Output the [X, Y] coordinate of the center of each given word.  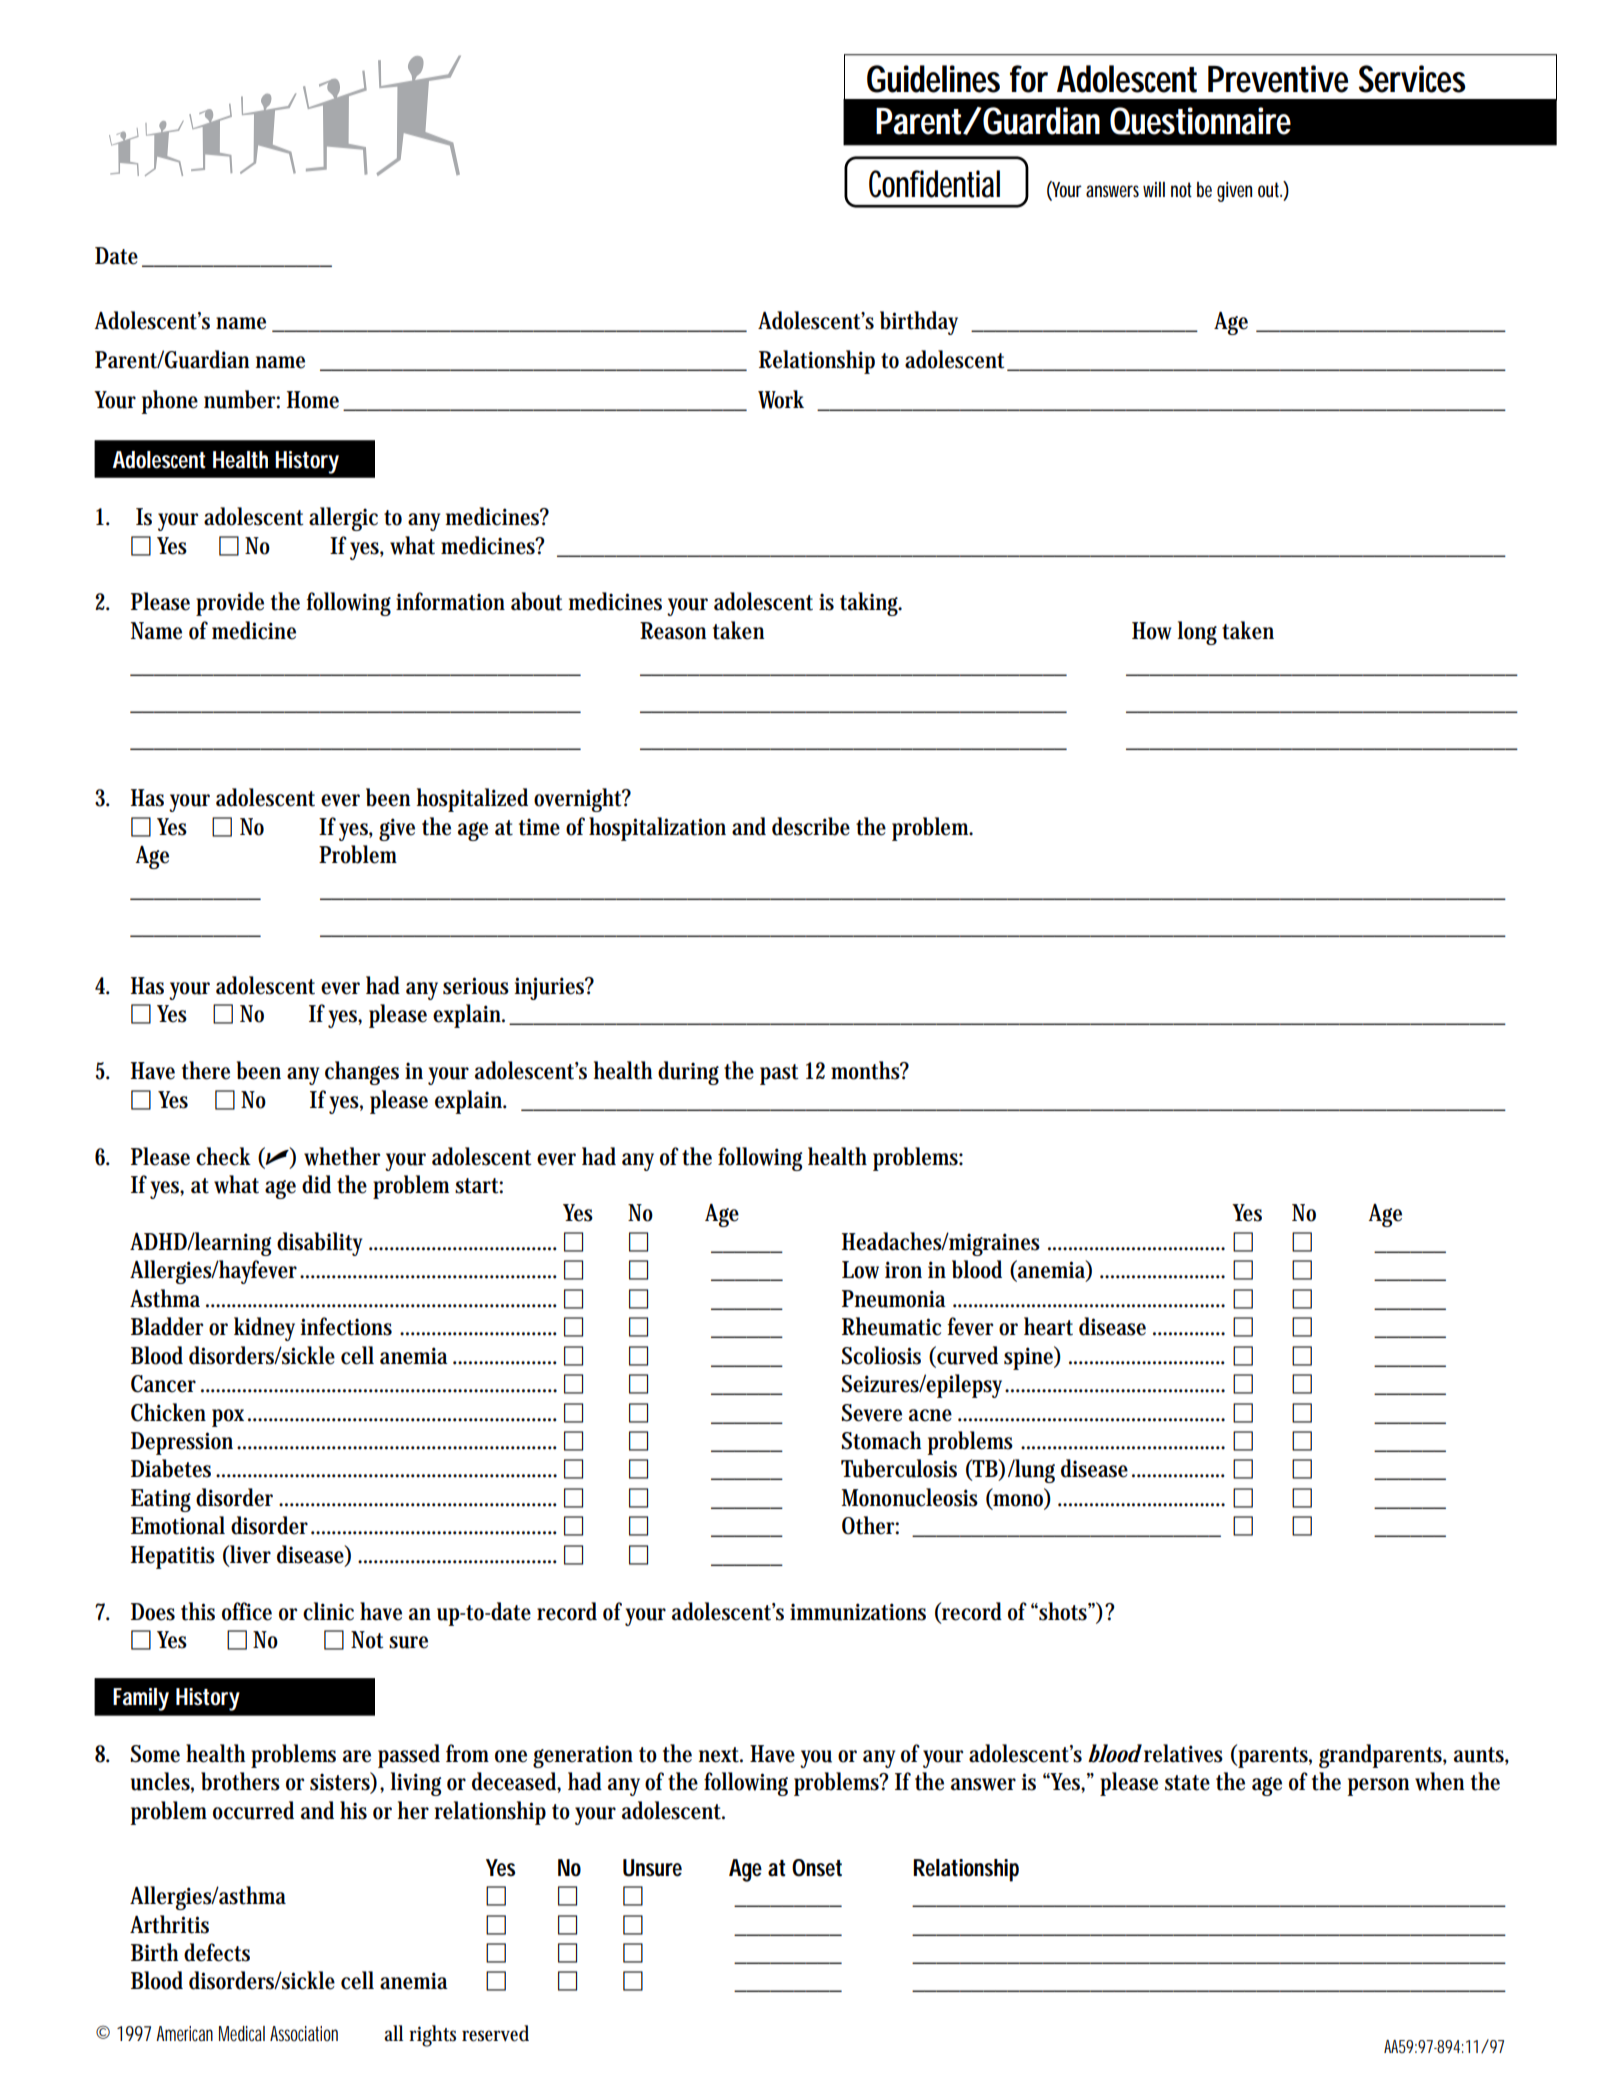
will [1154, 189]
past [779, 1074]
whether [342, 1156]
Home [313, 400]
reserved [495, 2033]
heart [1048, 1326]
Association [304, 2033]
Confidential [934, 184]
